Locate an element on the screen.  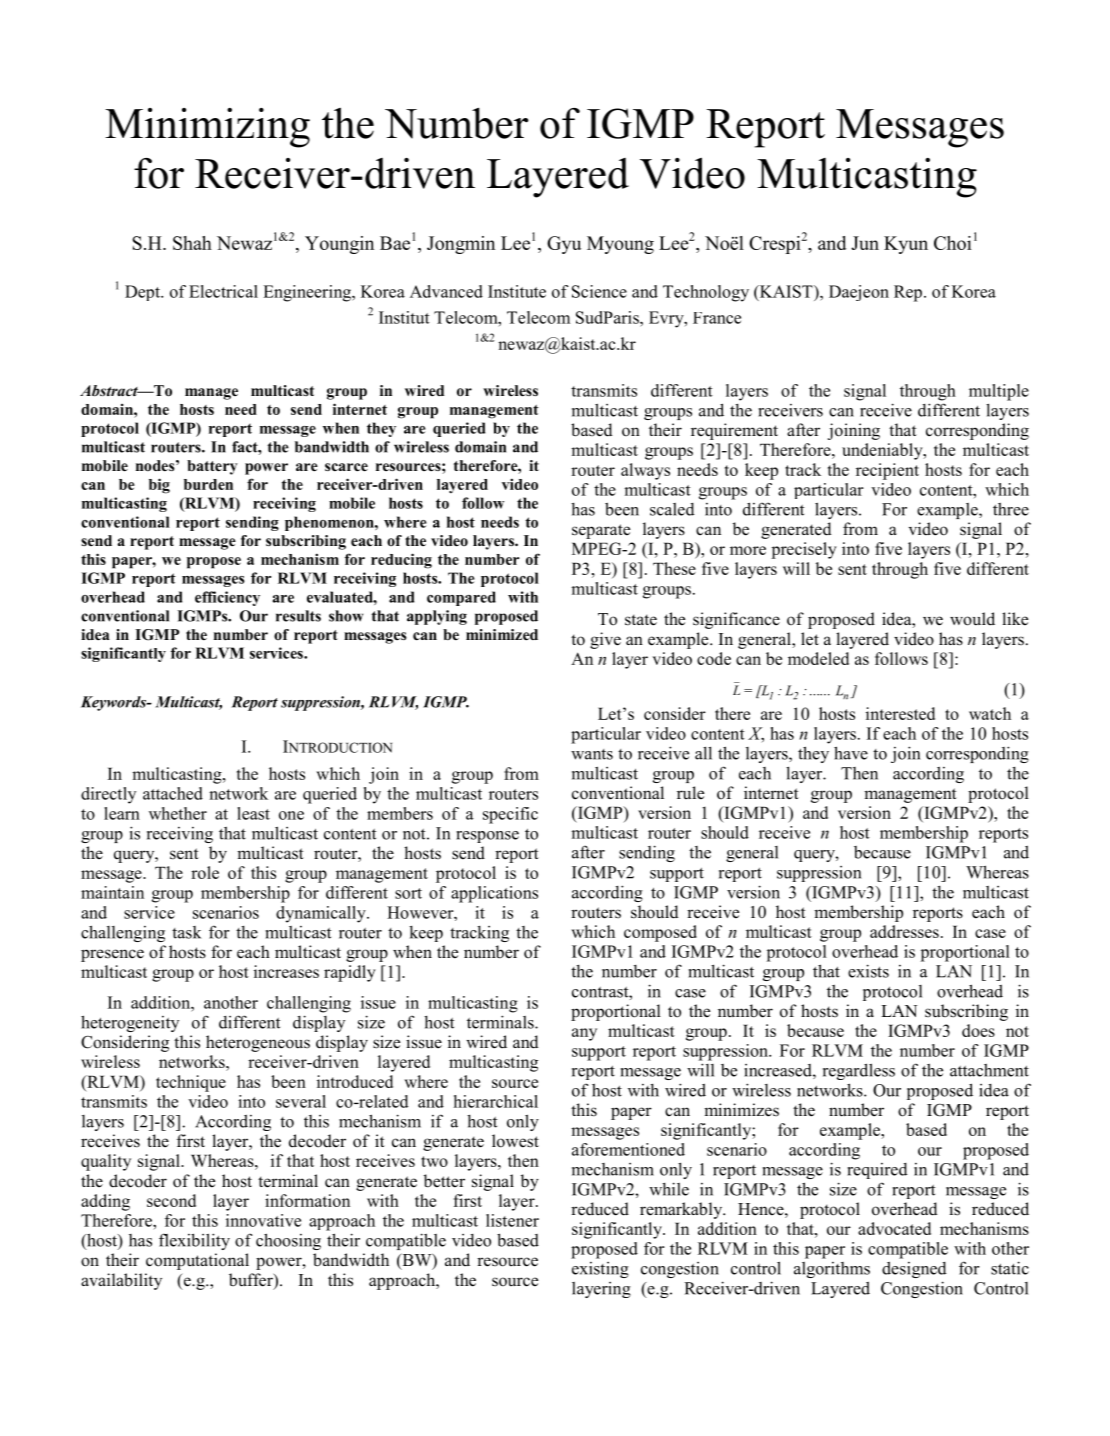
applications is located at coordinates (494, 894).
